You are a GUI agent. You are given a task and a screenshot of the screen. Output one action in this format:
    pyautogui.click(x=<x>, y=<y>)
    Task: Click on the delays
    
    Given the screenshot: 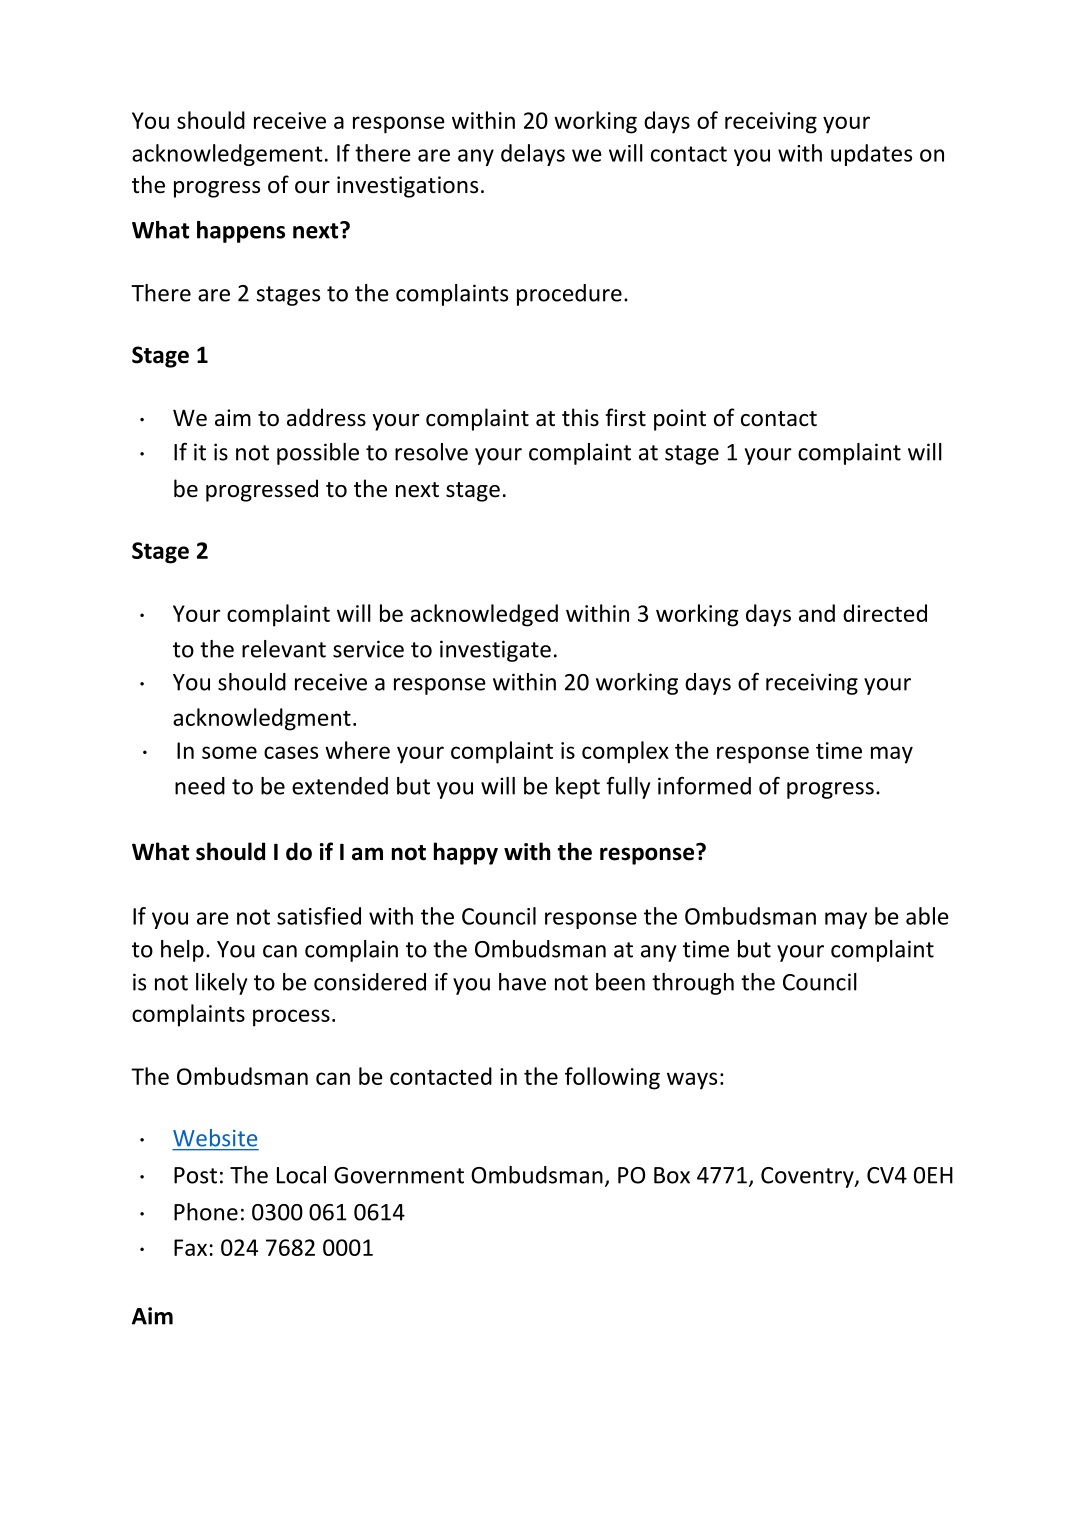 What is the action you would take?
    pyautogui.click(x=533, y=155)
